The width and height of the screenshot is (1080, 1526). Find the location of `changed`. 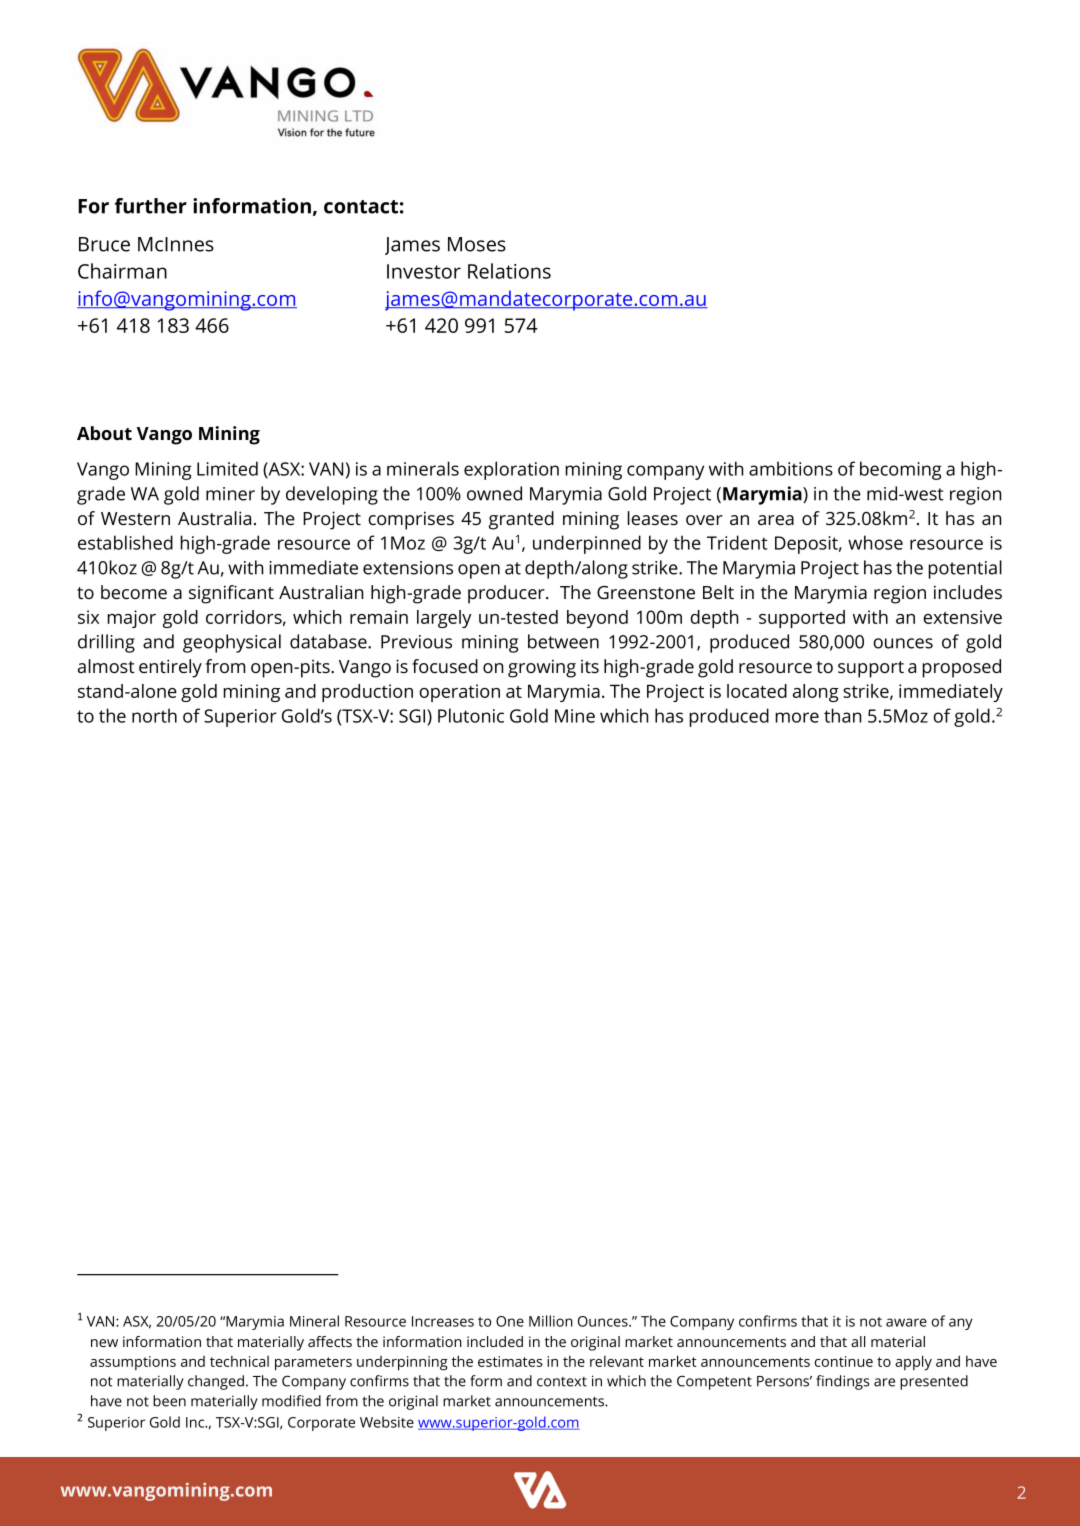

changed is located at coordinates (216, 1382).
